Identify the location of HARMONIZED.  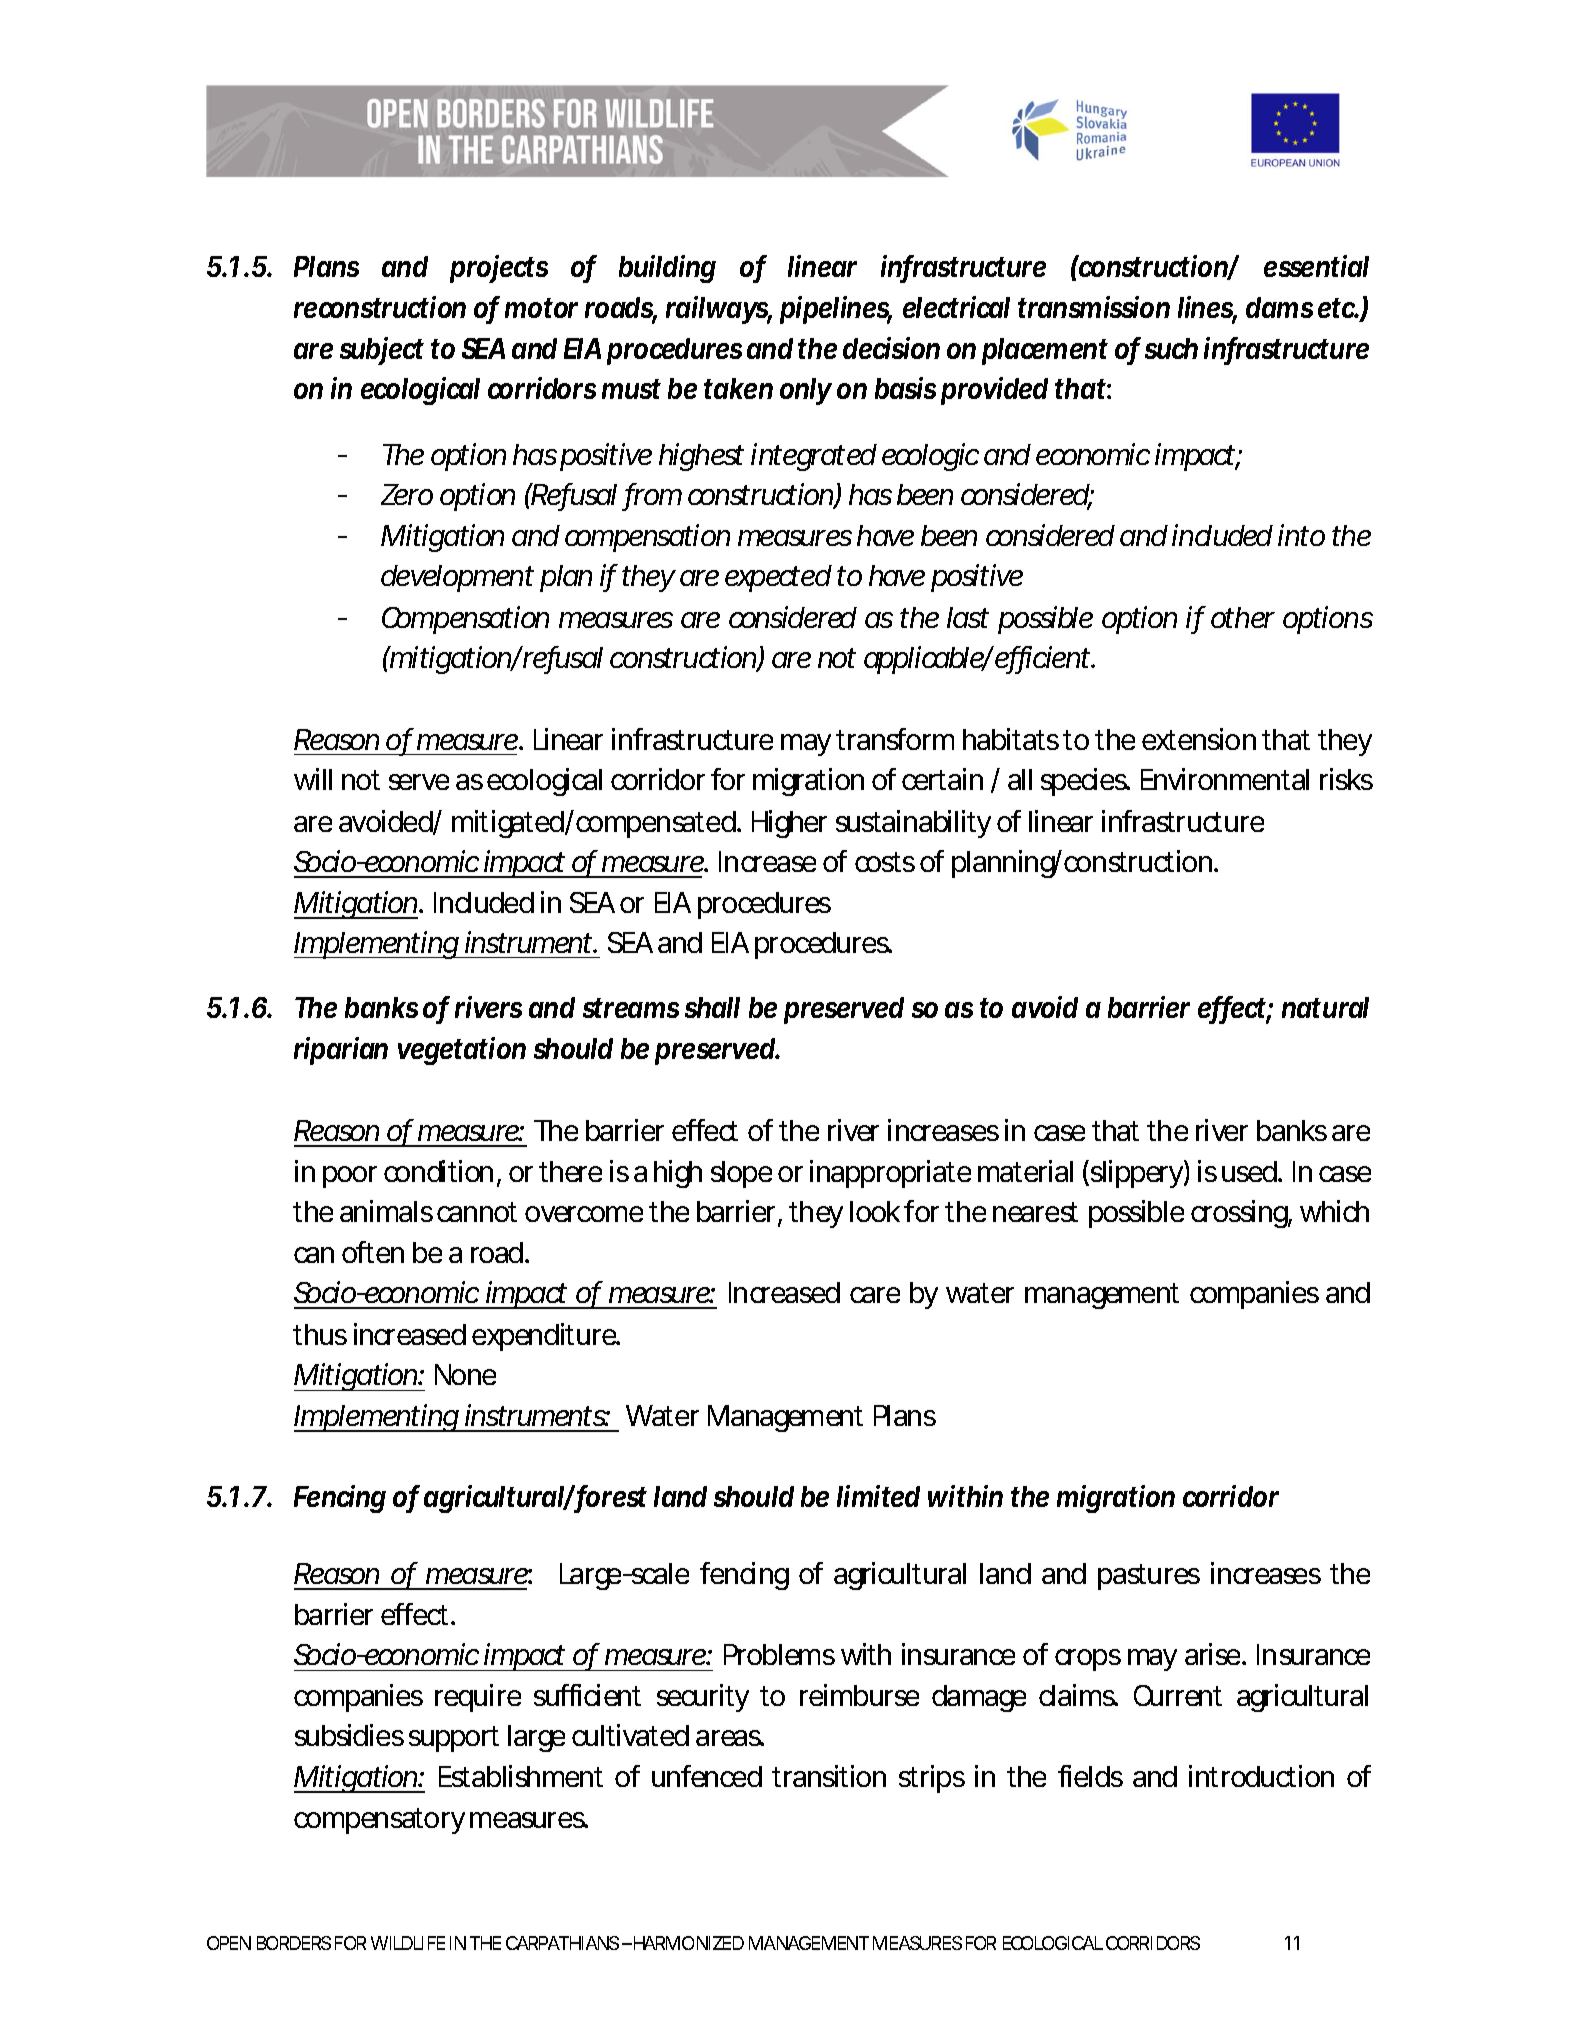
(687, 1943).
